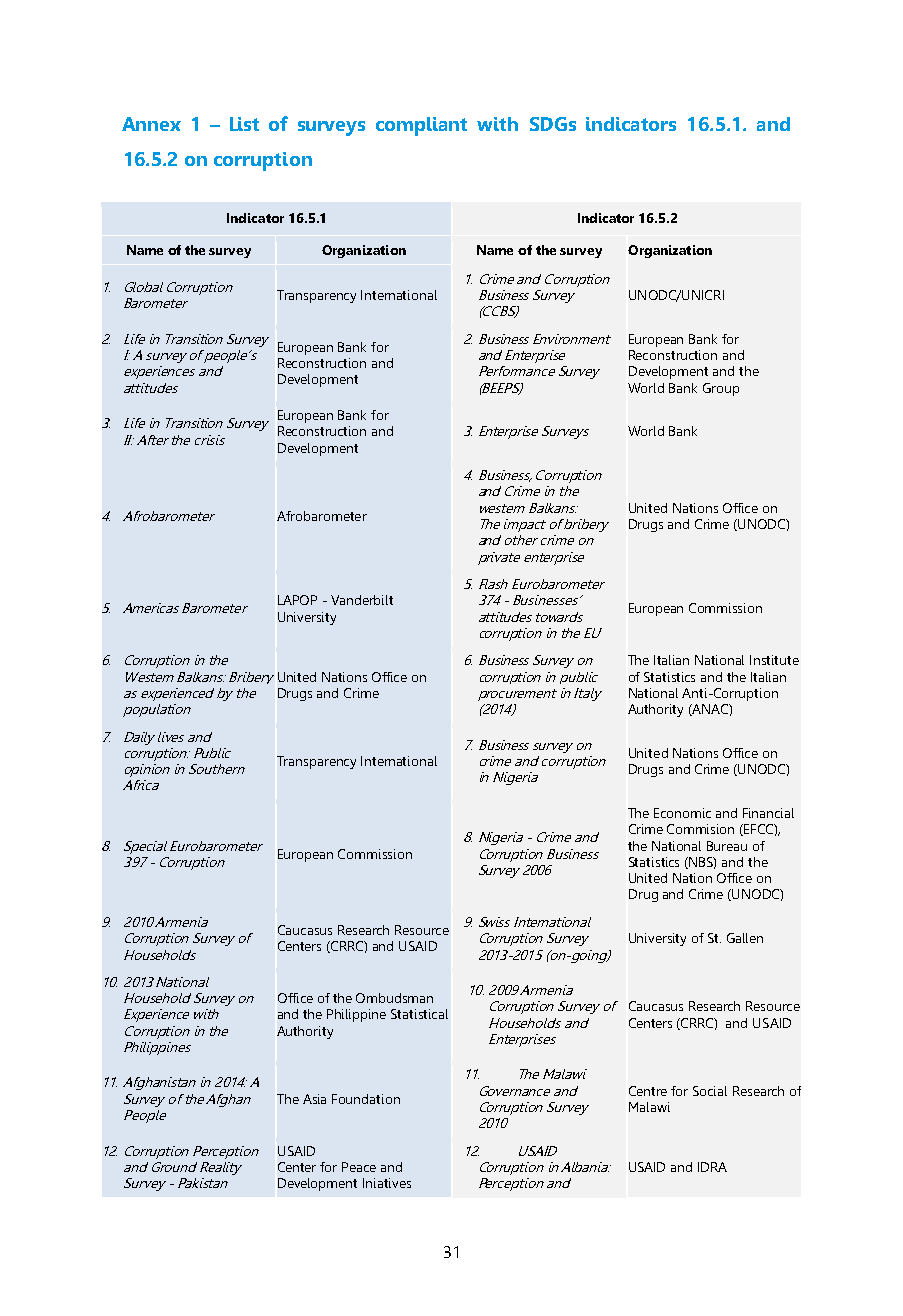 The image size is (903, 1316). What do you see at coordinates (421, 126) in the screenshot?
I see `compliant` at bounding box center [421, 126].
